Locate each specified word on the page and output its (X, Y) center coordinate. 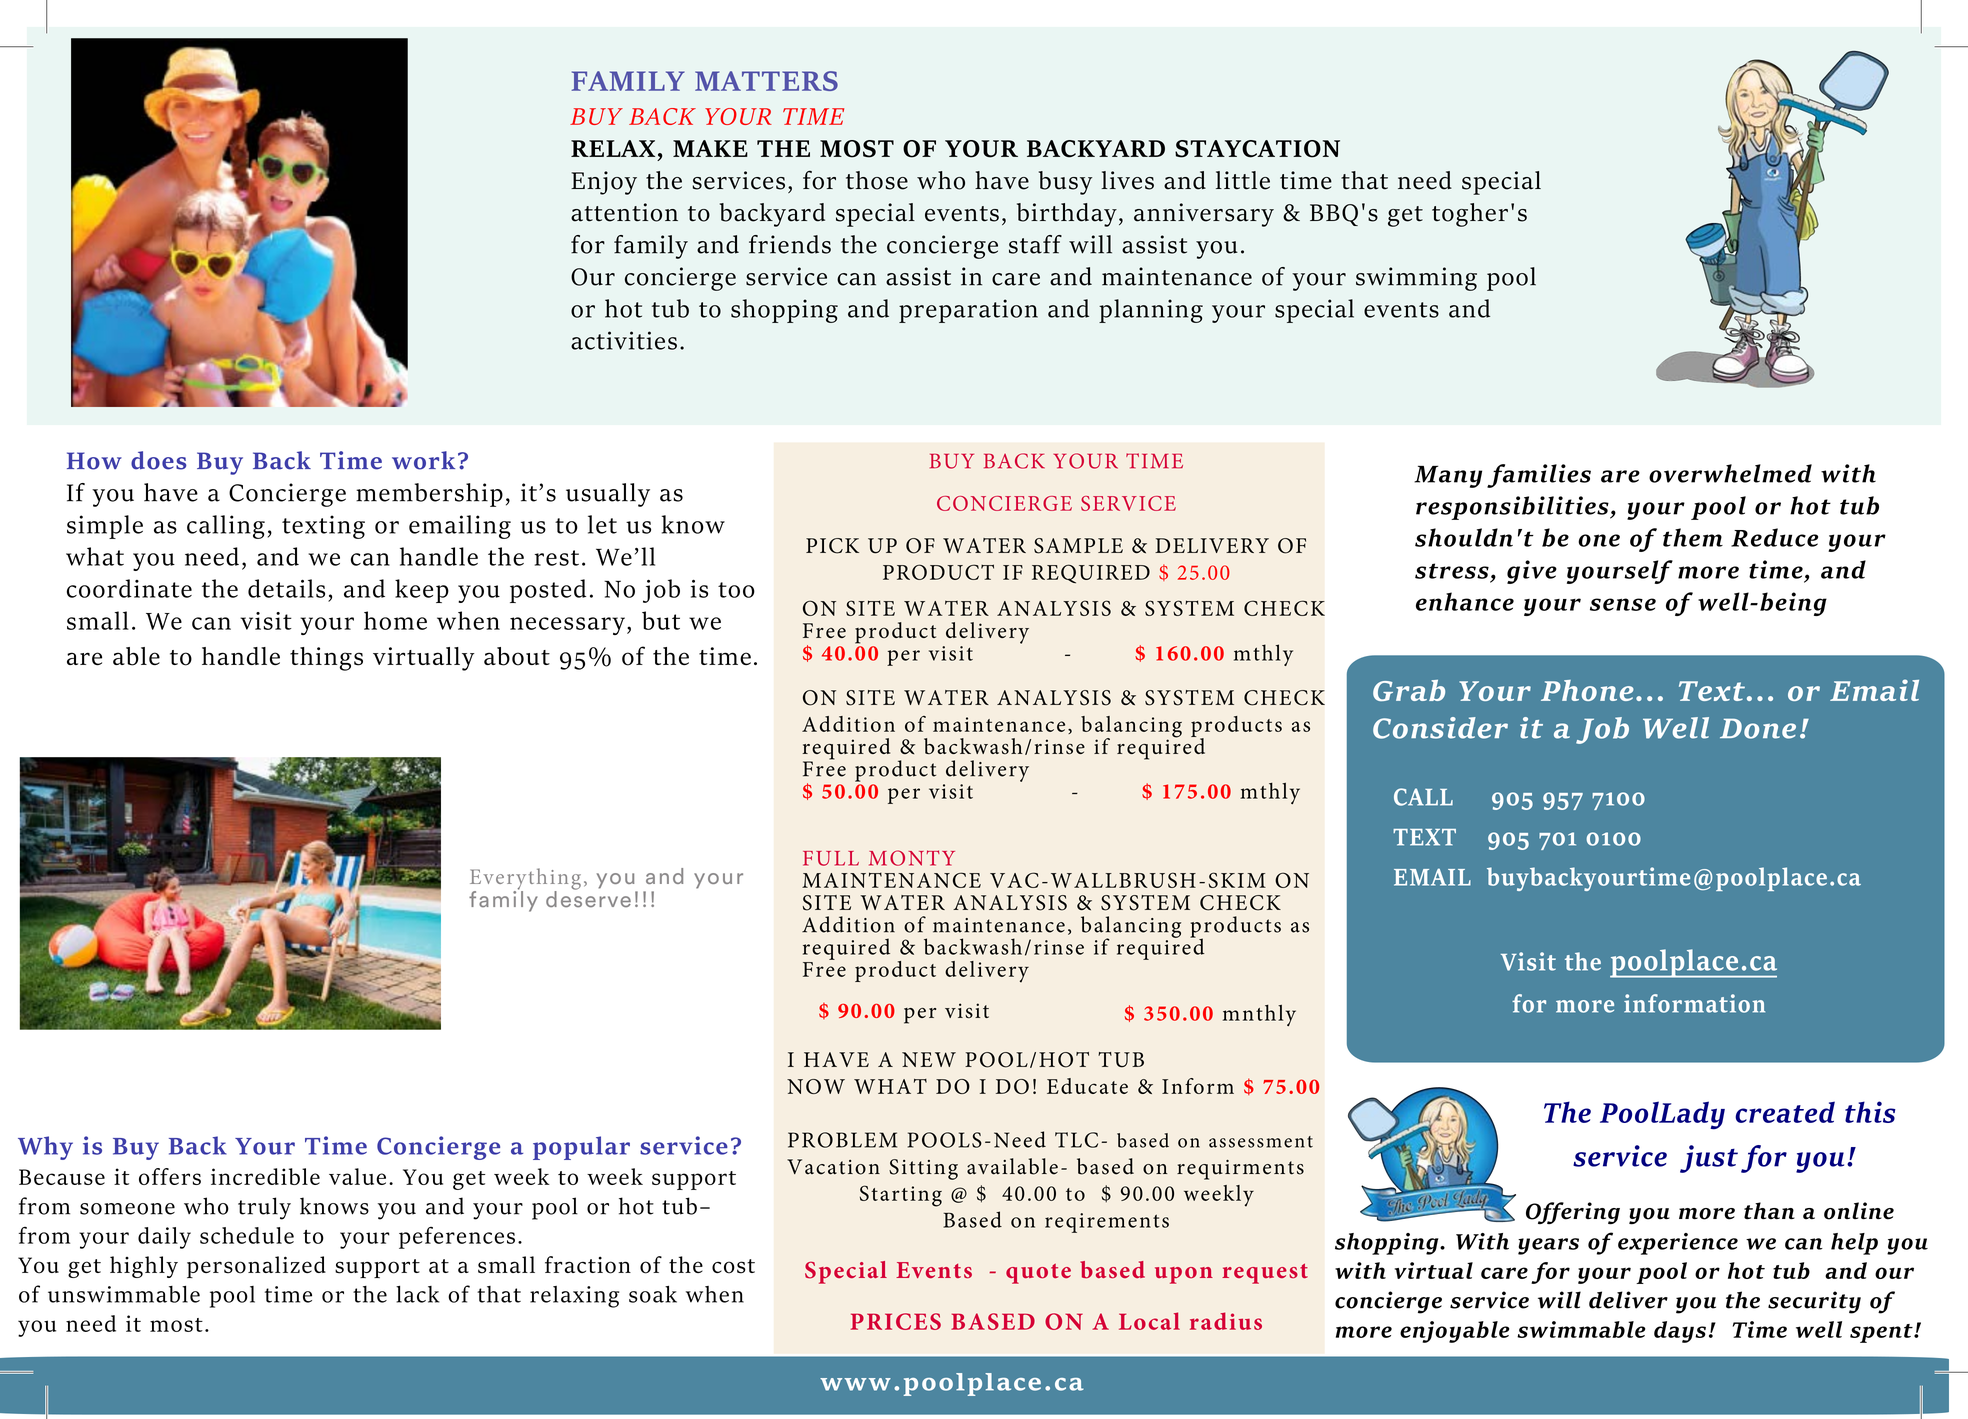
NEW (929, 1059)
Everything (525, 880)
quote (1038, 1274)
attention (624, 212)
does (159, 460)
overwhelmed (1730, 473)
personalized (256, 1267)
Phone (1587, 690)
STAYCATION (1257, 149)
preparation (968, 311)
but (661, 620)
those (877, 180)
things (326, 659)
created (1785, 1112)
